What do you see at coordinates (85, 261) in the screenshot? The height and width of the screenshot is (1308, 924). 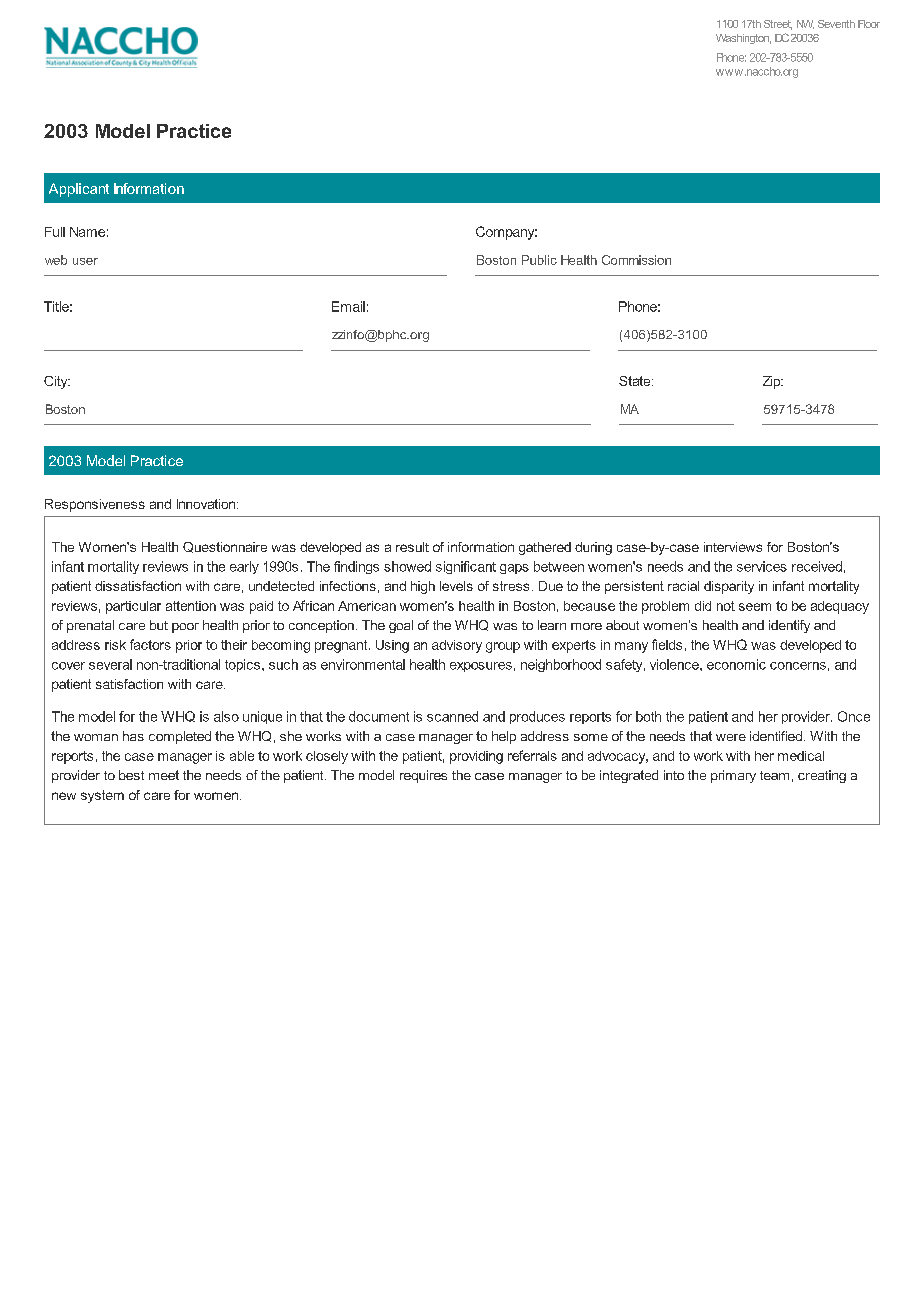 I see `user` at bounding box center [85, 261].
